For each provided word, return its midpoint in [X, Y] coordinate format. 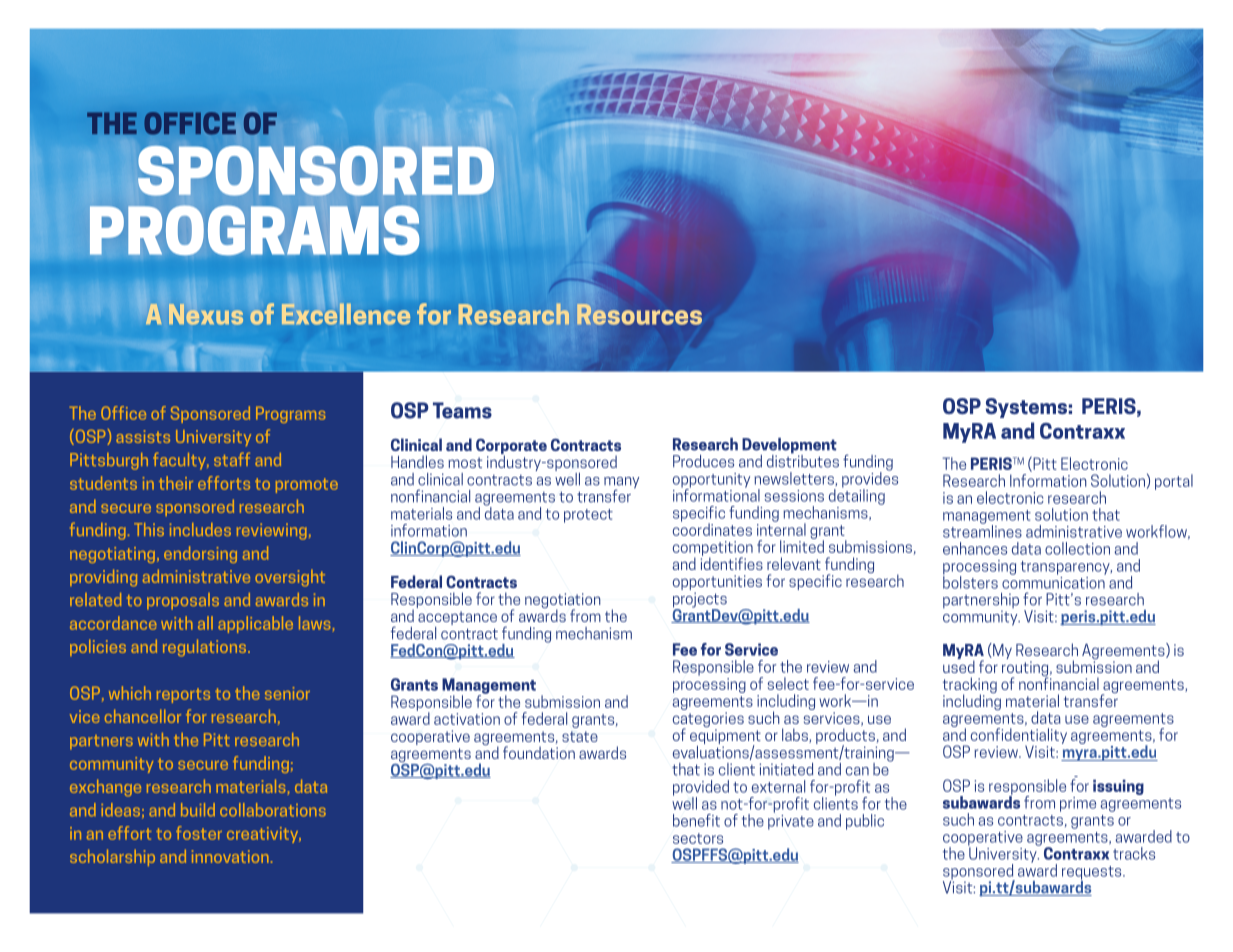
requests [1093, 874]
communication [1054, 581]
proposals [183, 601]
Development [789, 447]
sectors [698, 838]
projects [700, 601]
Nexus [206, 314]
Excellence [346, 313]
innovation [230, 856]
